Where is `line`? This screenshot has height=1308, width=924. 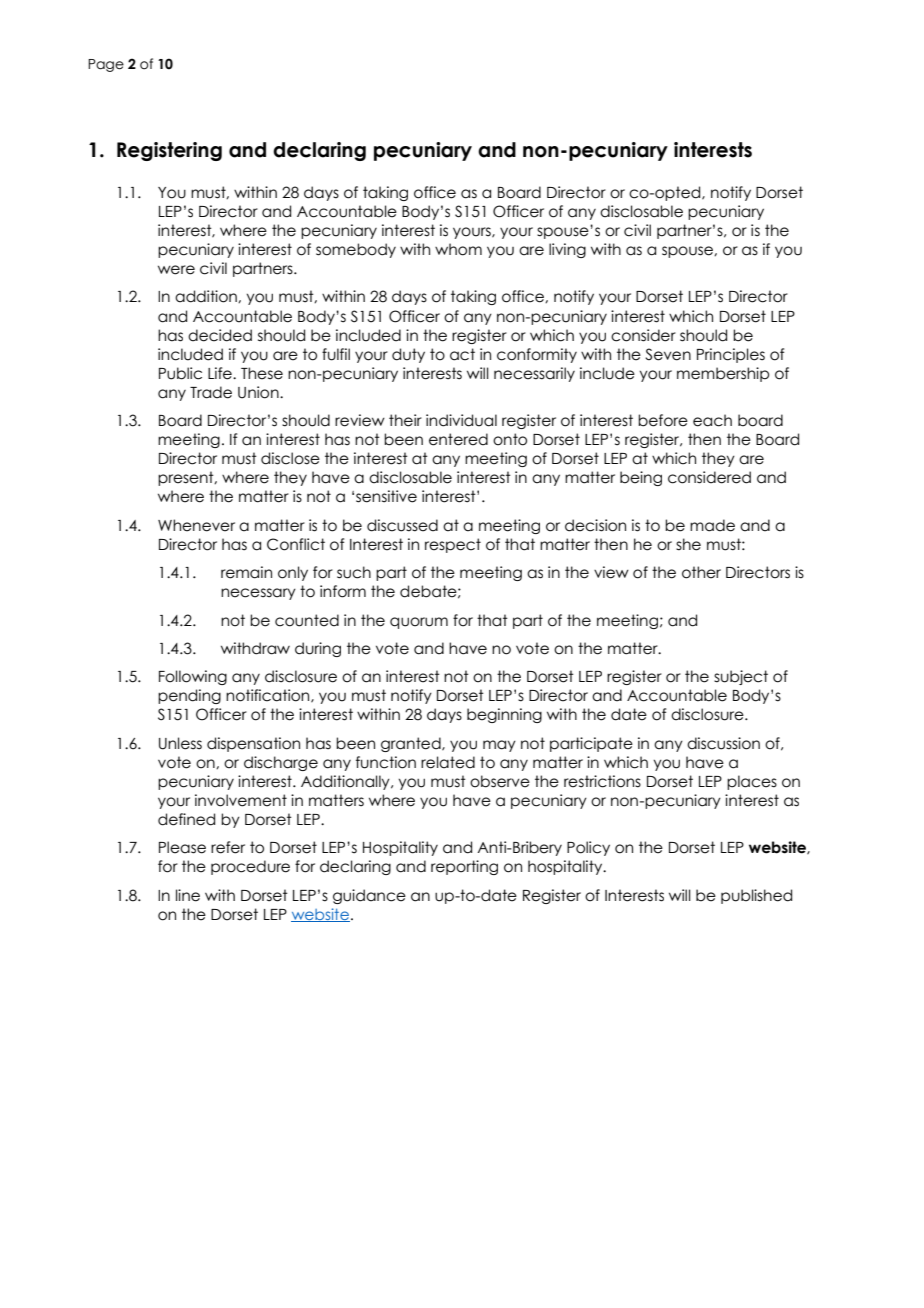 line is located at coordinates (188, 895).
